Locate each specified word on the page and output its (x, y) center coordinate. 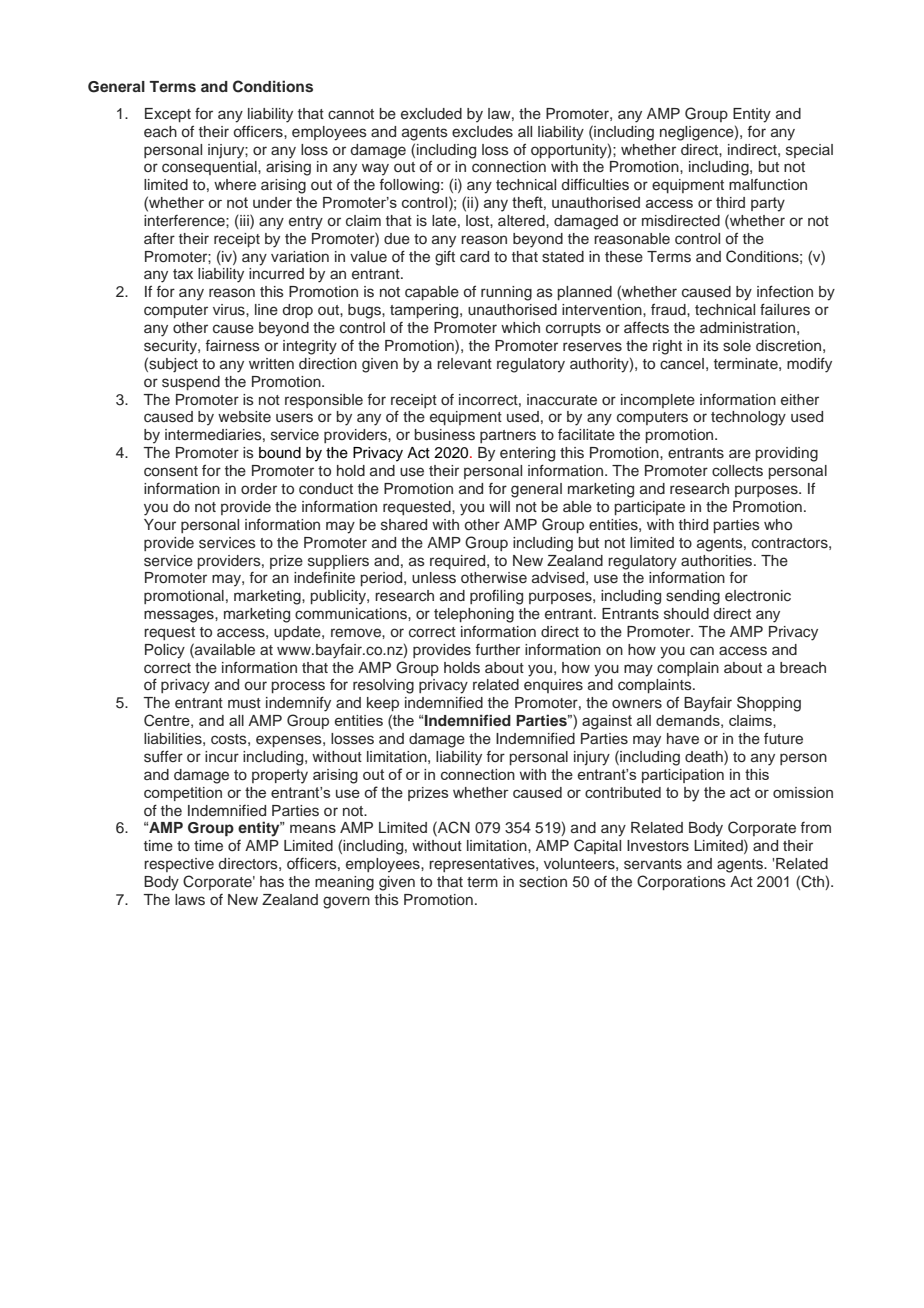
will (499, 506)
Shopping (769, 704)
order (259, 489)
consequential (210, 168)
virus (230, 310)
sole (737, 346)
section (543, 882)
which (520, 327)
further (497, 649)
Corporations (681, 882)
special (809, 151)
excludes (482, 132)
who (778, 524)
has (272, 882)
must (244, 703)
